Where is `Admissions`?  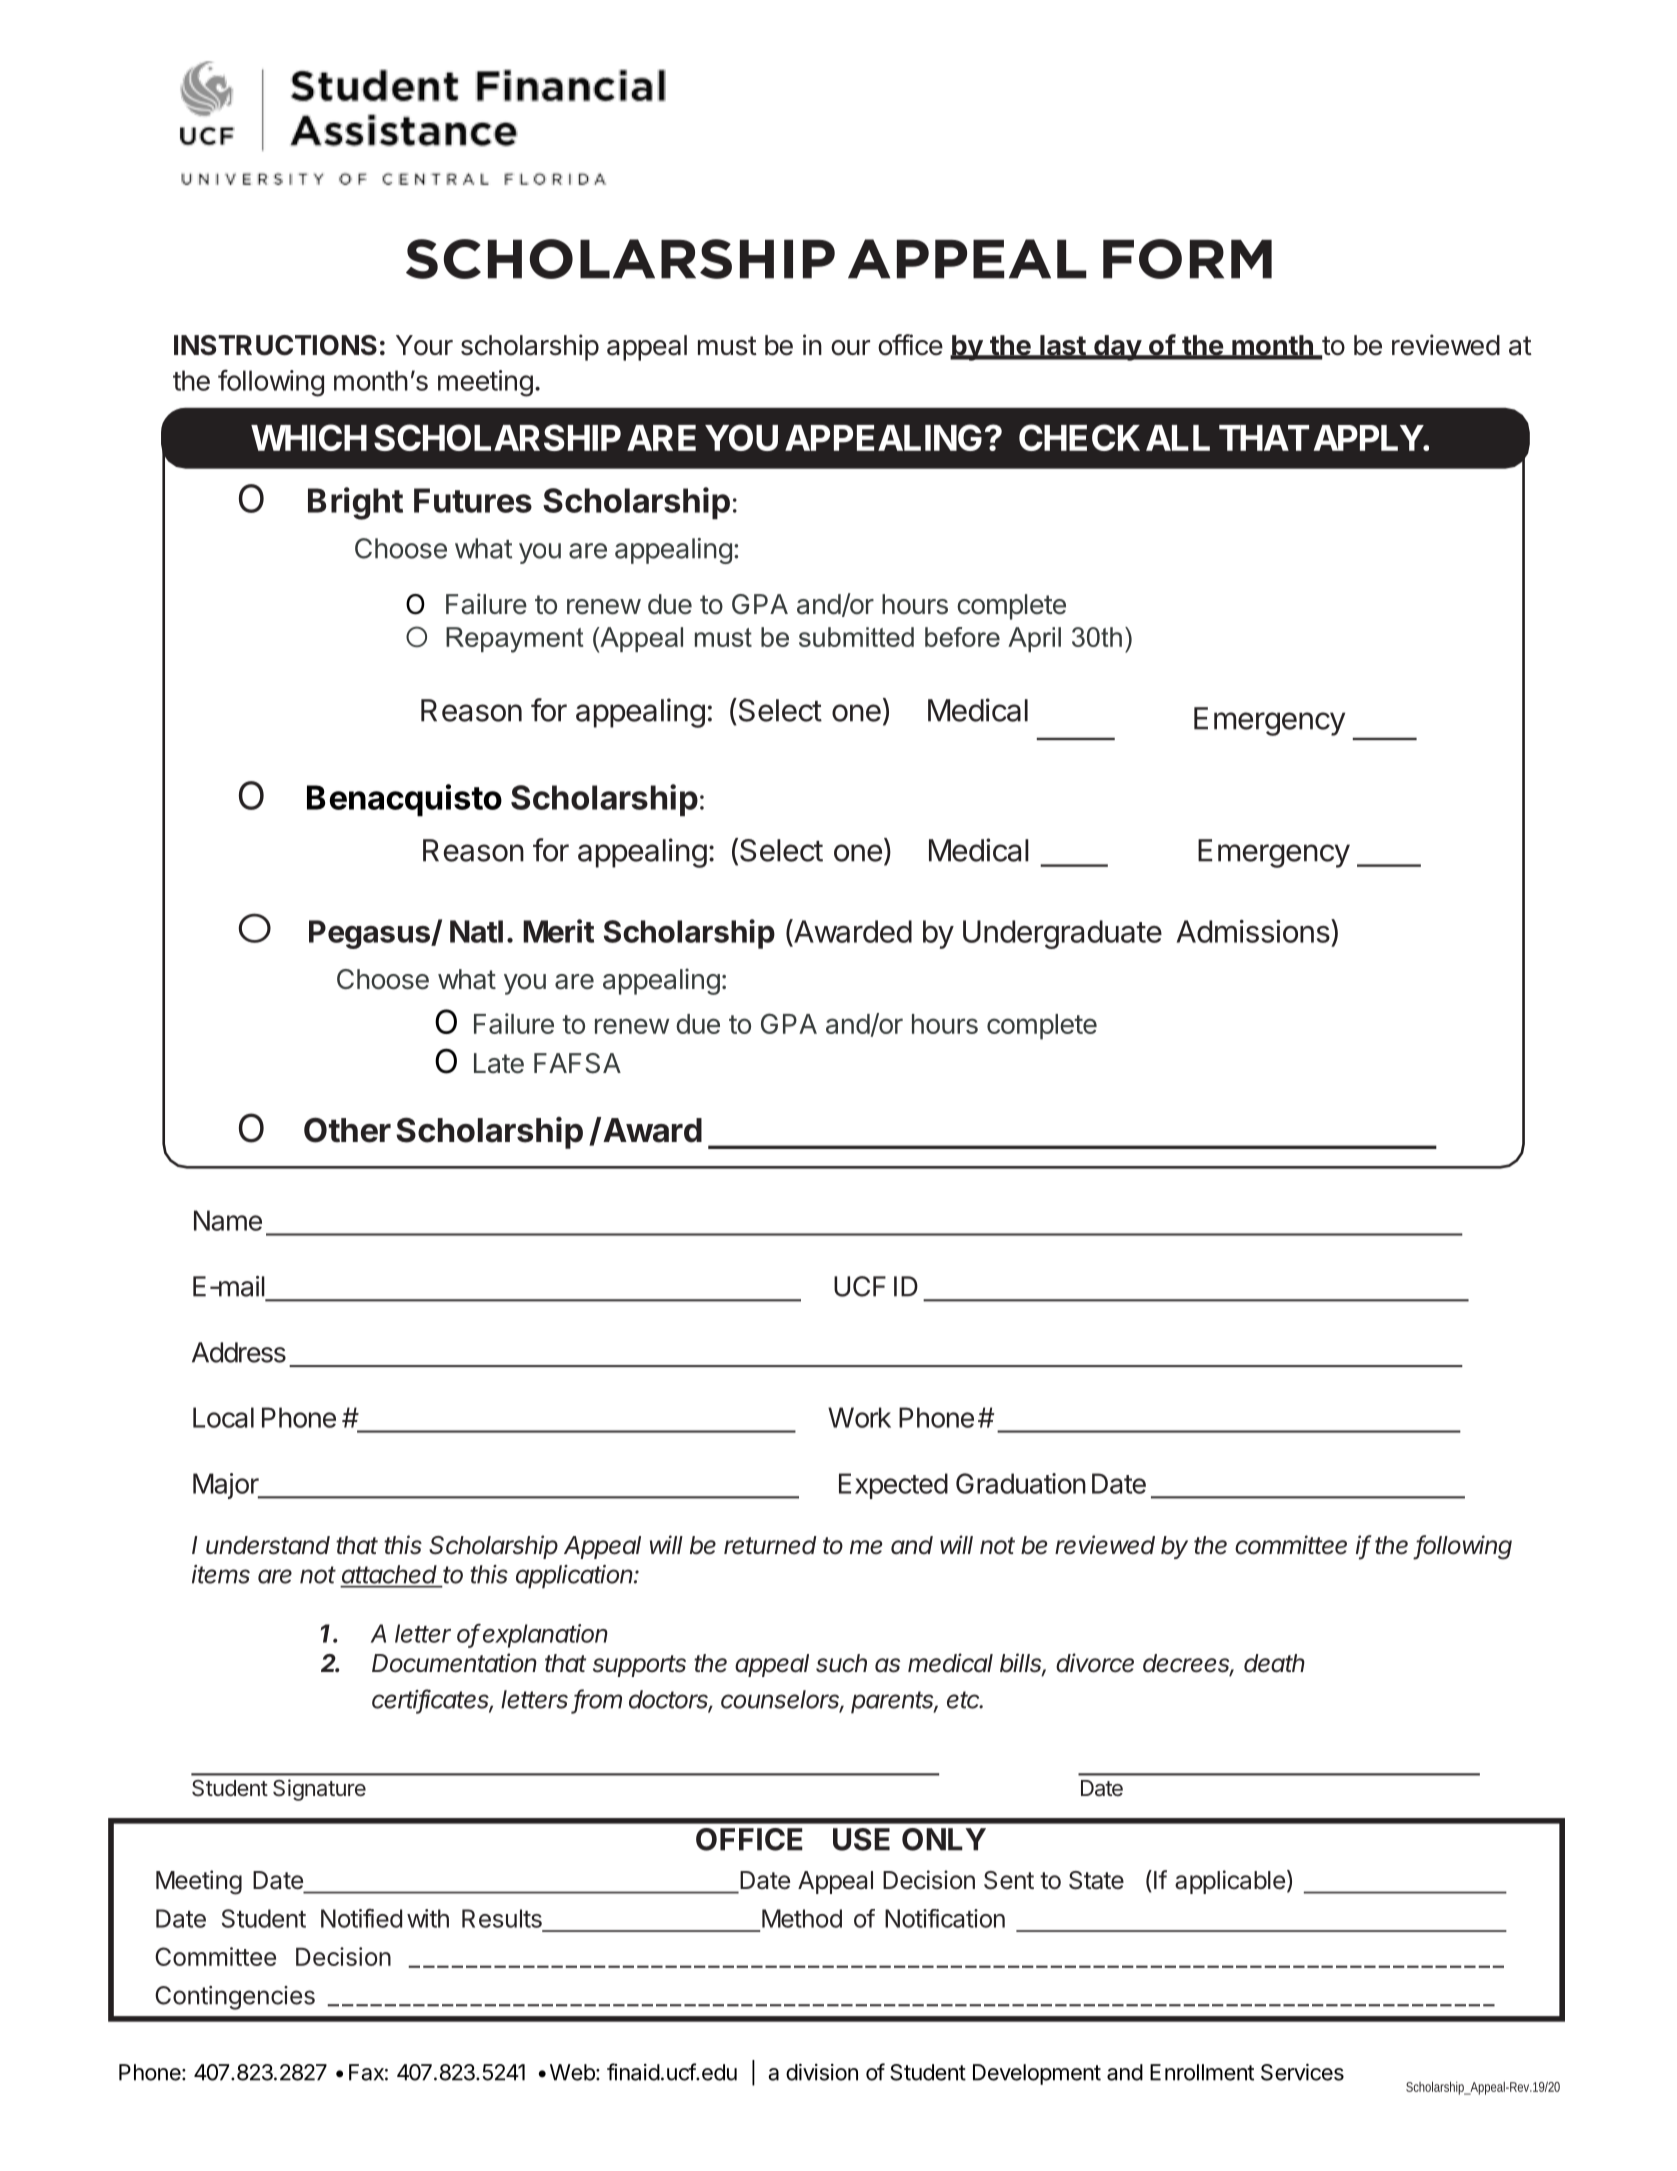
Admissions is located at coordinates (1253, 931).
